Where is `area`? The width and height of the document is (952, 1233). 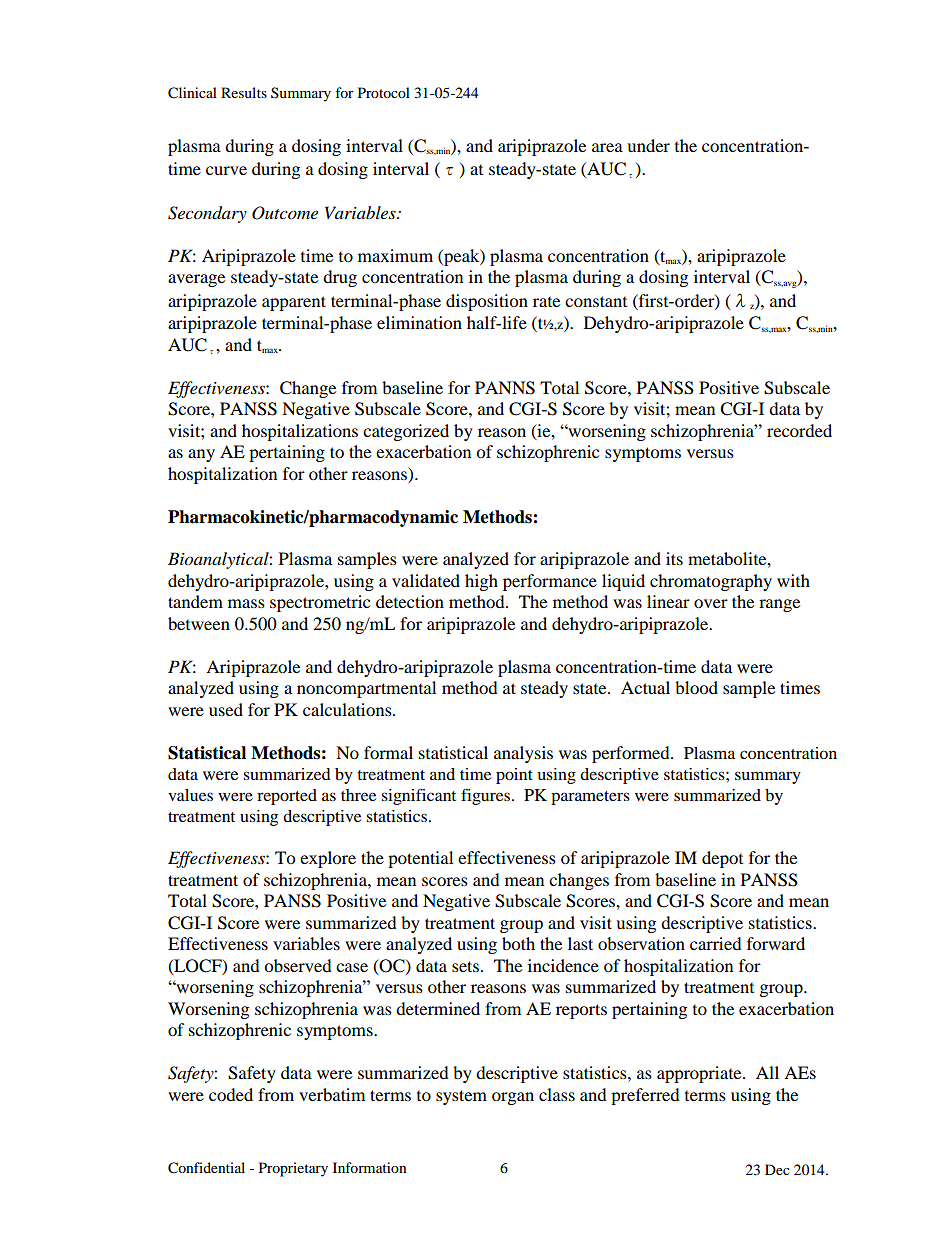
area is located at coordinates (607, 147).
